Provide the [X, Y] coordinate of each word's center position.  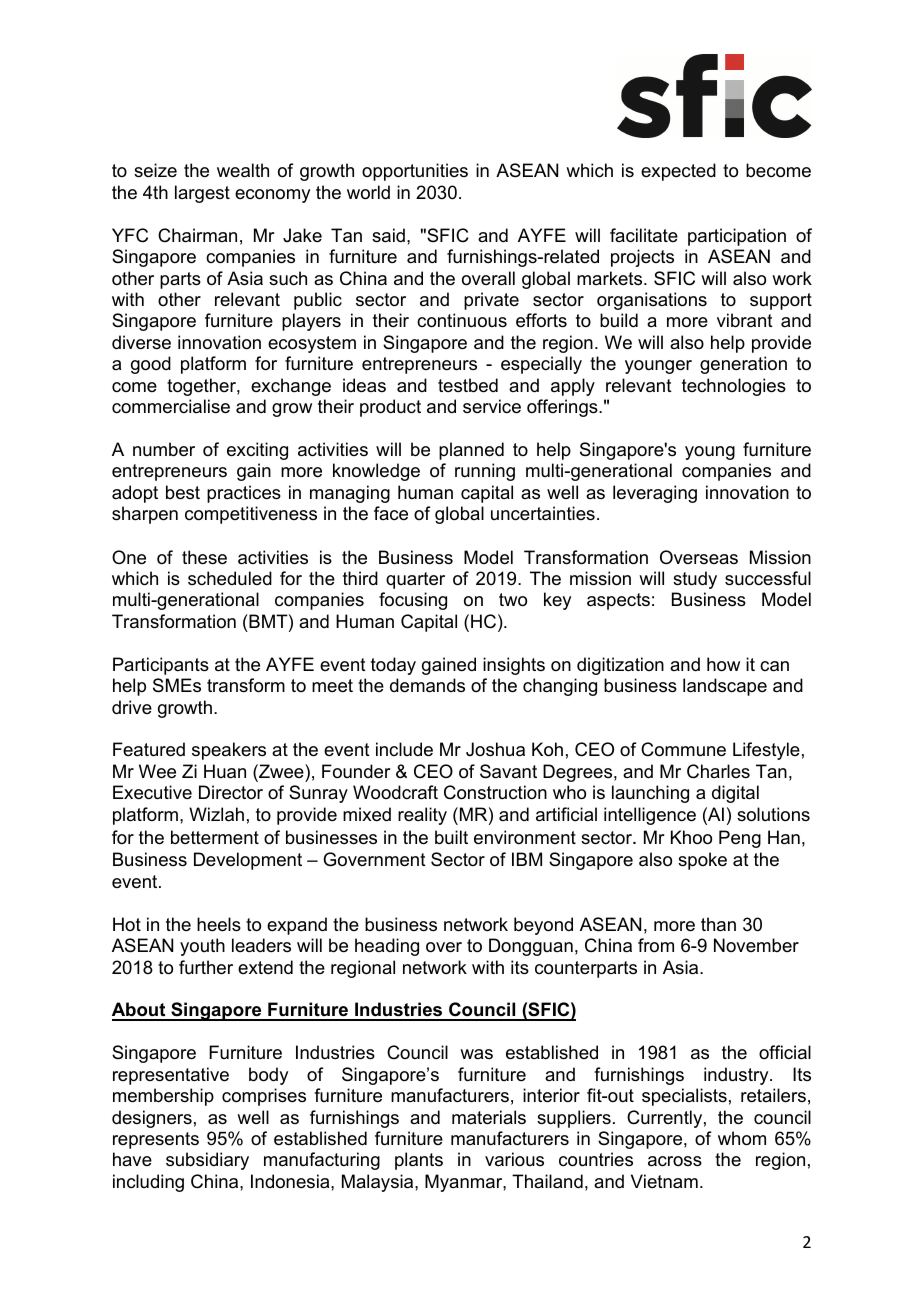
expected [678, 172]
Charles [718, 771]
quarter [415, 580]
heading [387, 947]
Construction [495, 792]
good [151, 365]
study [695, 580]
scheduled [230, 578]
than [718, 924]
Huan [225, 771]
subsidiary [207, 1161]
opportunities [415, 172]
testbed [468, 385]
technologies [734, 387]
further [206, 967]
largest [202, 194]
